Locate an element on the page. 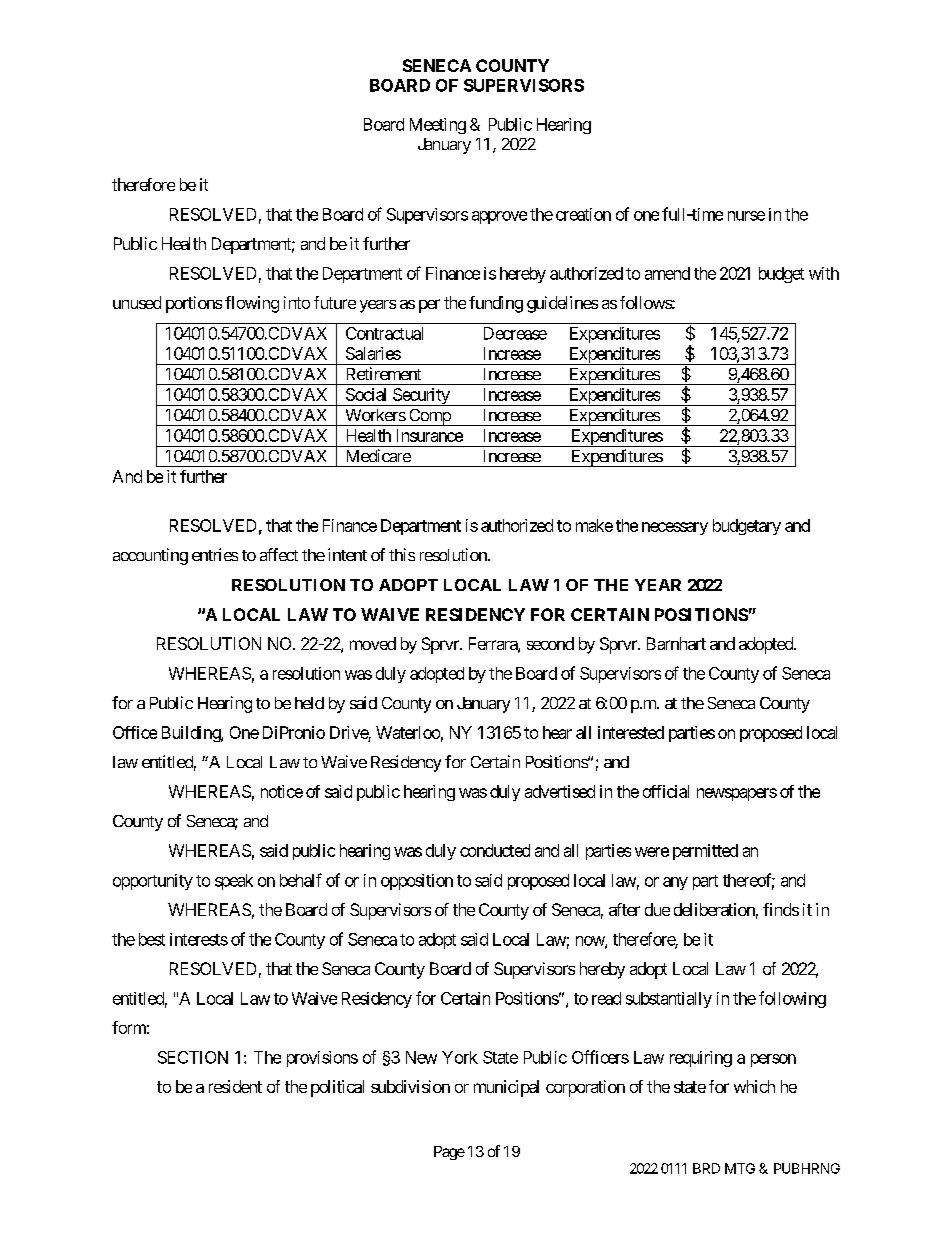  funding is located at coordinates (496, 304).
